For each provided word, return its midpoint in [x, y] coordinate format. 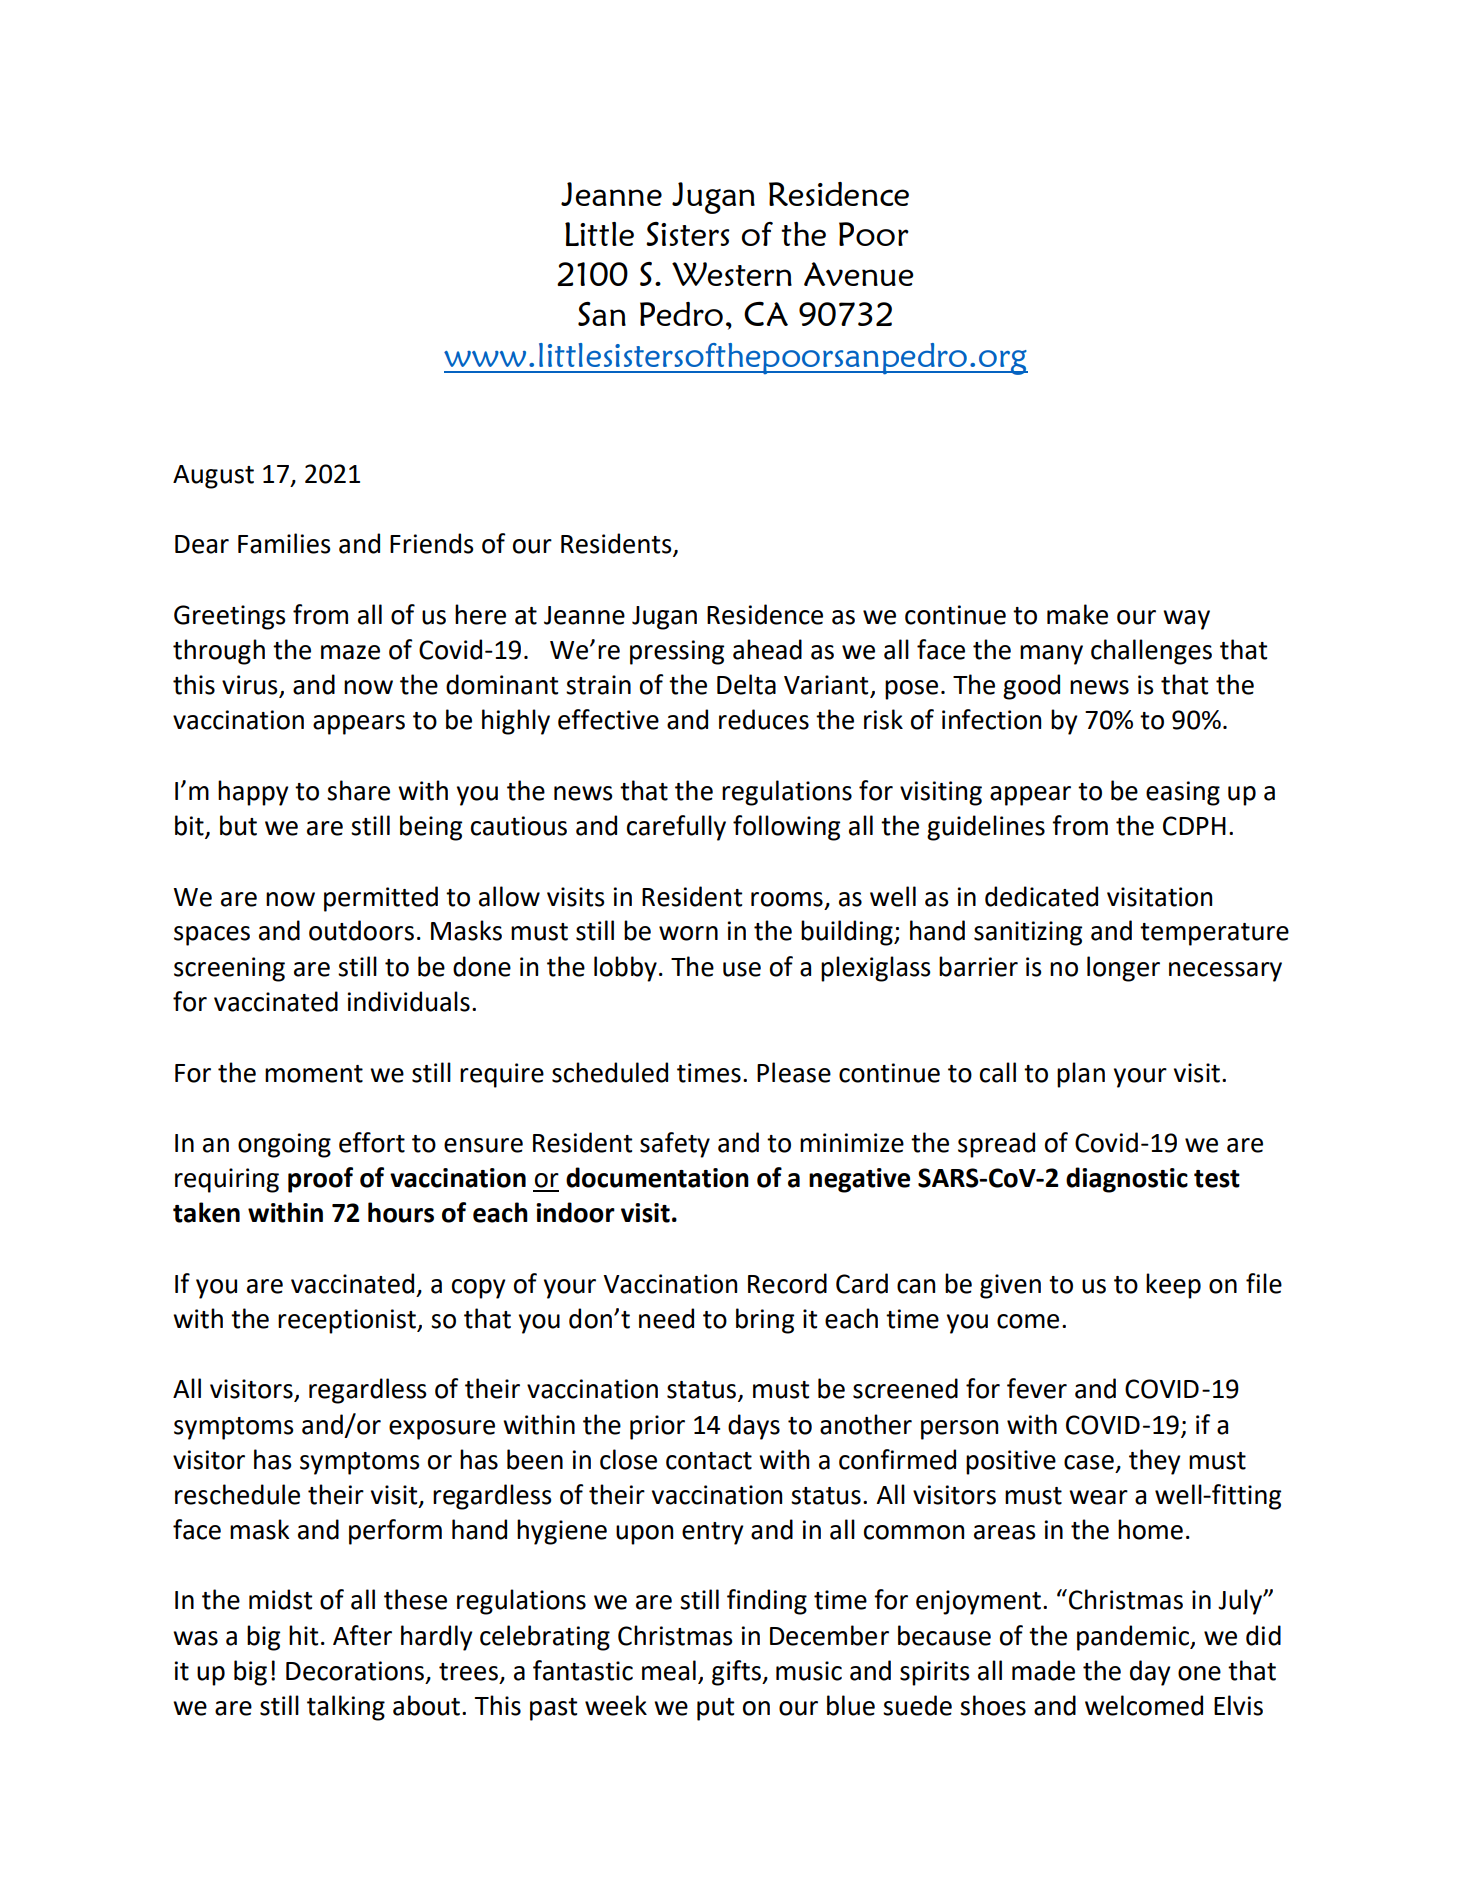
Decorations [355, 1671]
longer [1123, 969]
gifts [737, 1673]
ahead [767, 649]
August [213, 477]
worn [688, 933]
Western [732, 274]
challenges [1151, 652]
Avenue [859, 274]
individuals [409, 1001]
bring [765, 1321]
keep [1173, 1286]
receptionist [348, 1321]
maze [350, 652]
